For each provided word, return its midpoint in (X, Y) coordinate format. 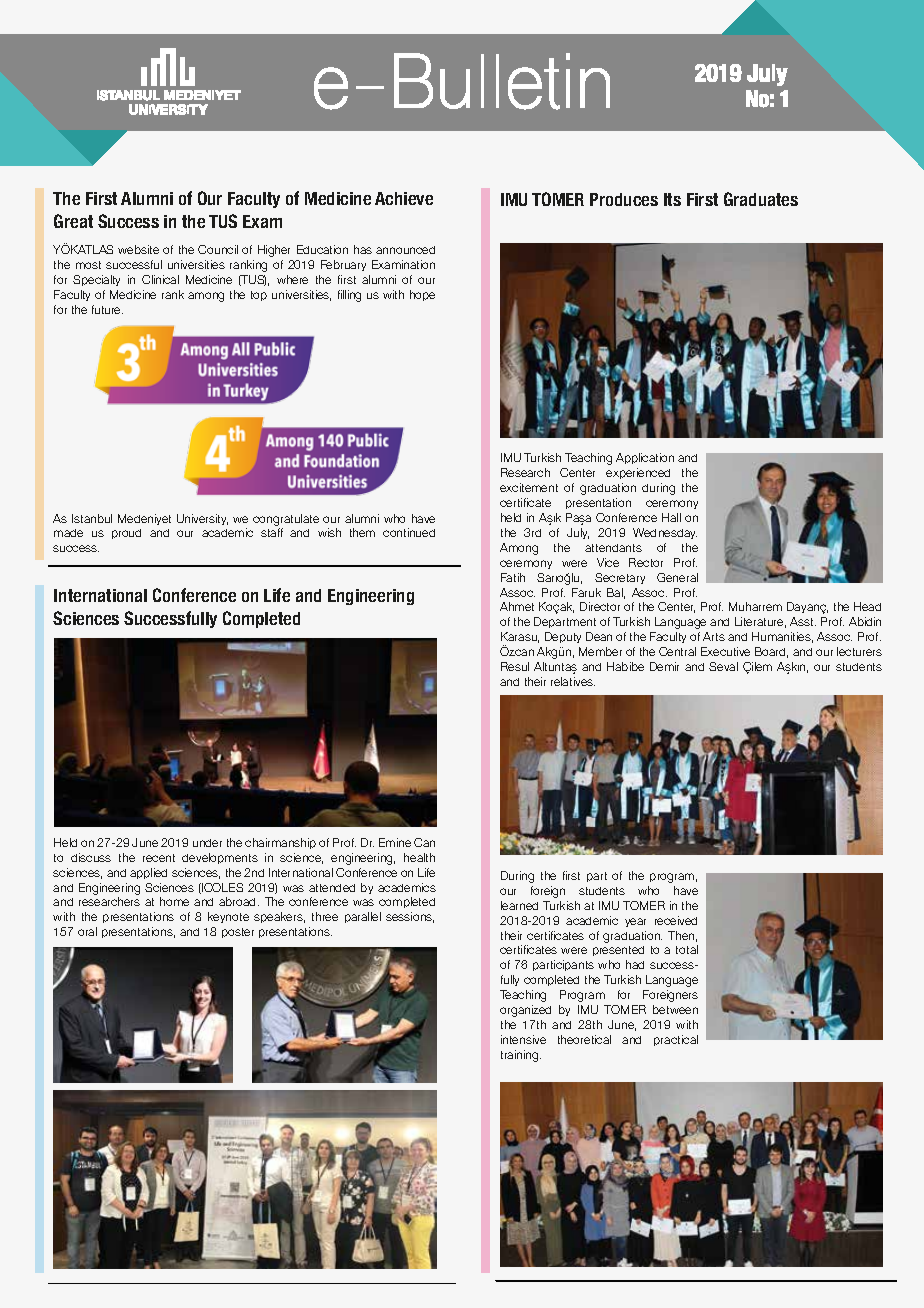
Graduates (761, 199)
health (419, 857)
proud (126, 534)
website (138, 249)
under (207, 843)
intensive (523, 1039)
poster (238, 933)
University (202, 519)
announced (405, 250)
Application (645, 458)
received (676, 920)
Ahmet (517, 606)
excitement (529, 487)
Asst (803, 621)
